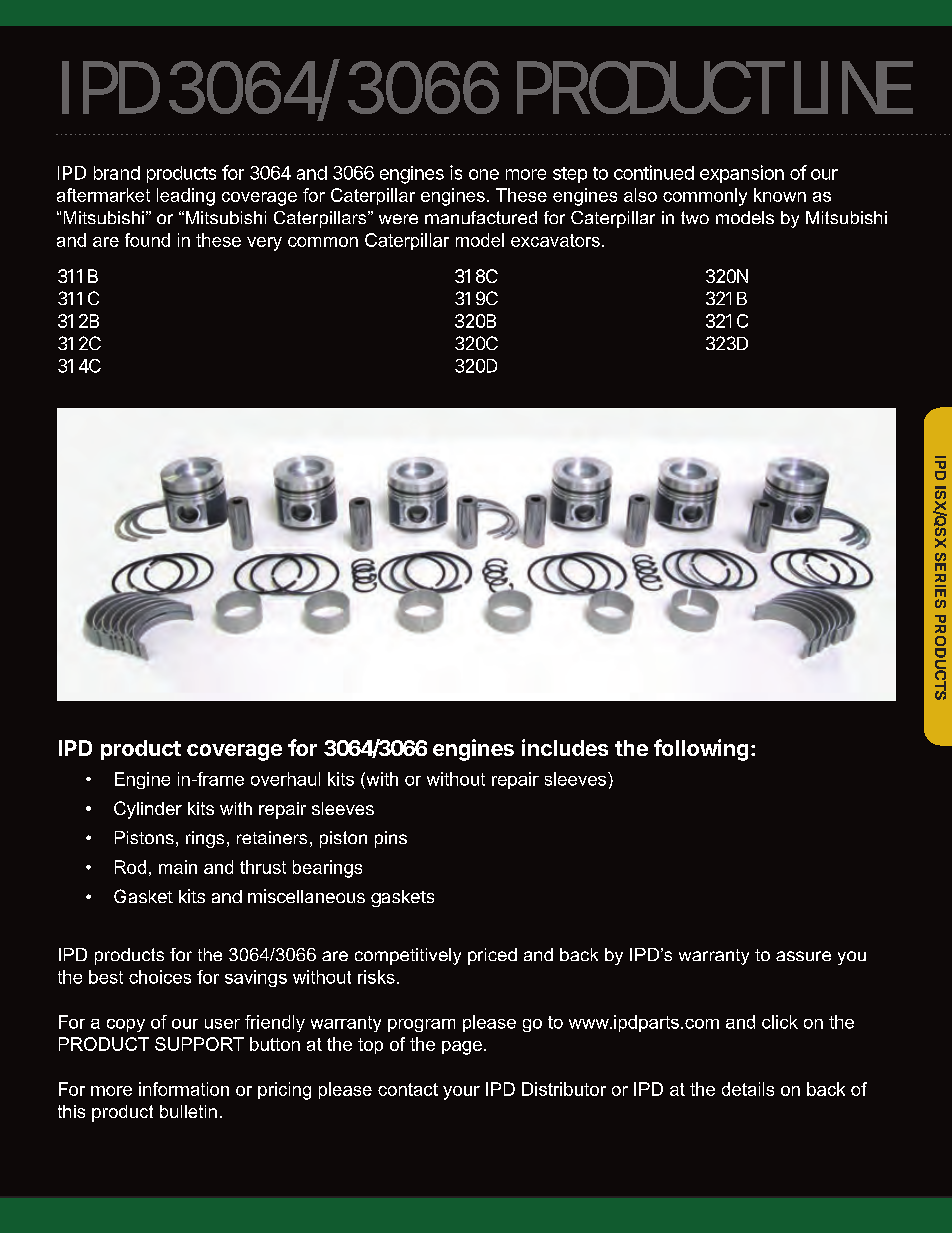  What do you see at coordinates (398, 219) in the screenshot?
I see `were` at bounding box center [398, 219].
